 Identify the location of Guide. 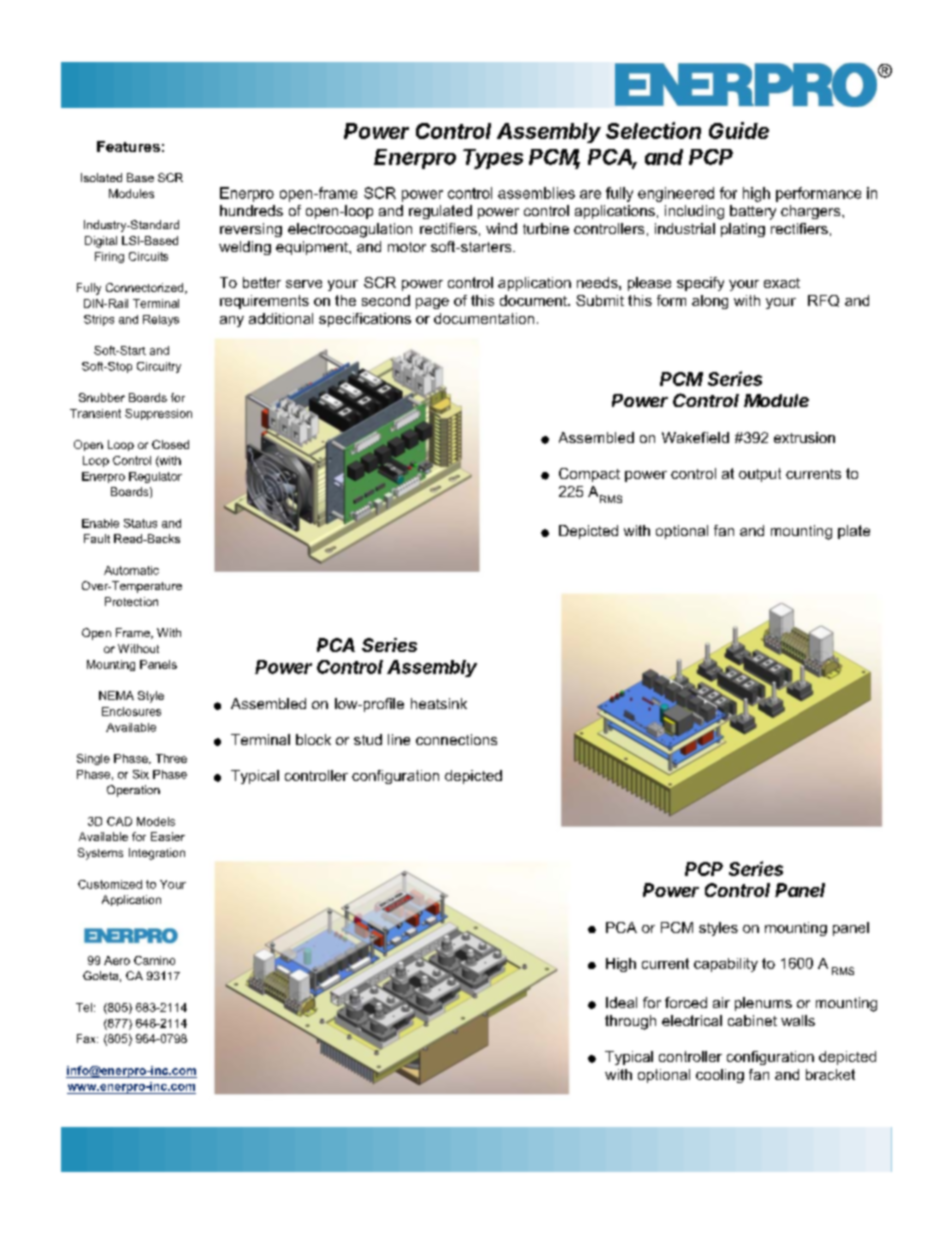
(739, 130).
